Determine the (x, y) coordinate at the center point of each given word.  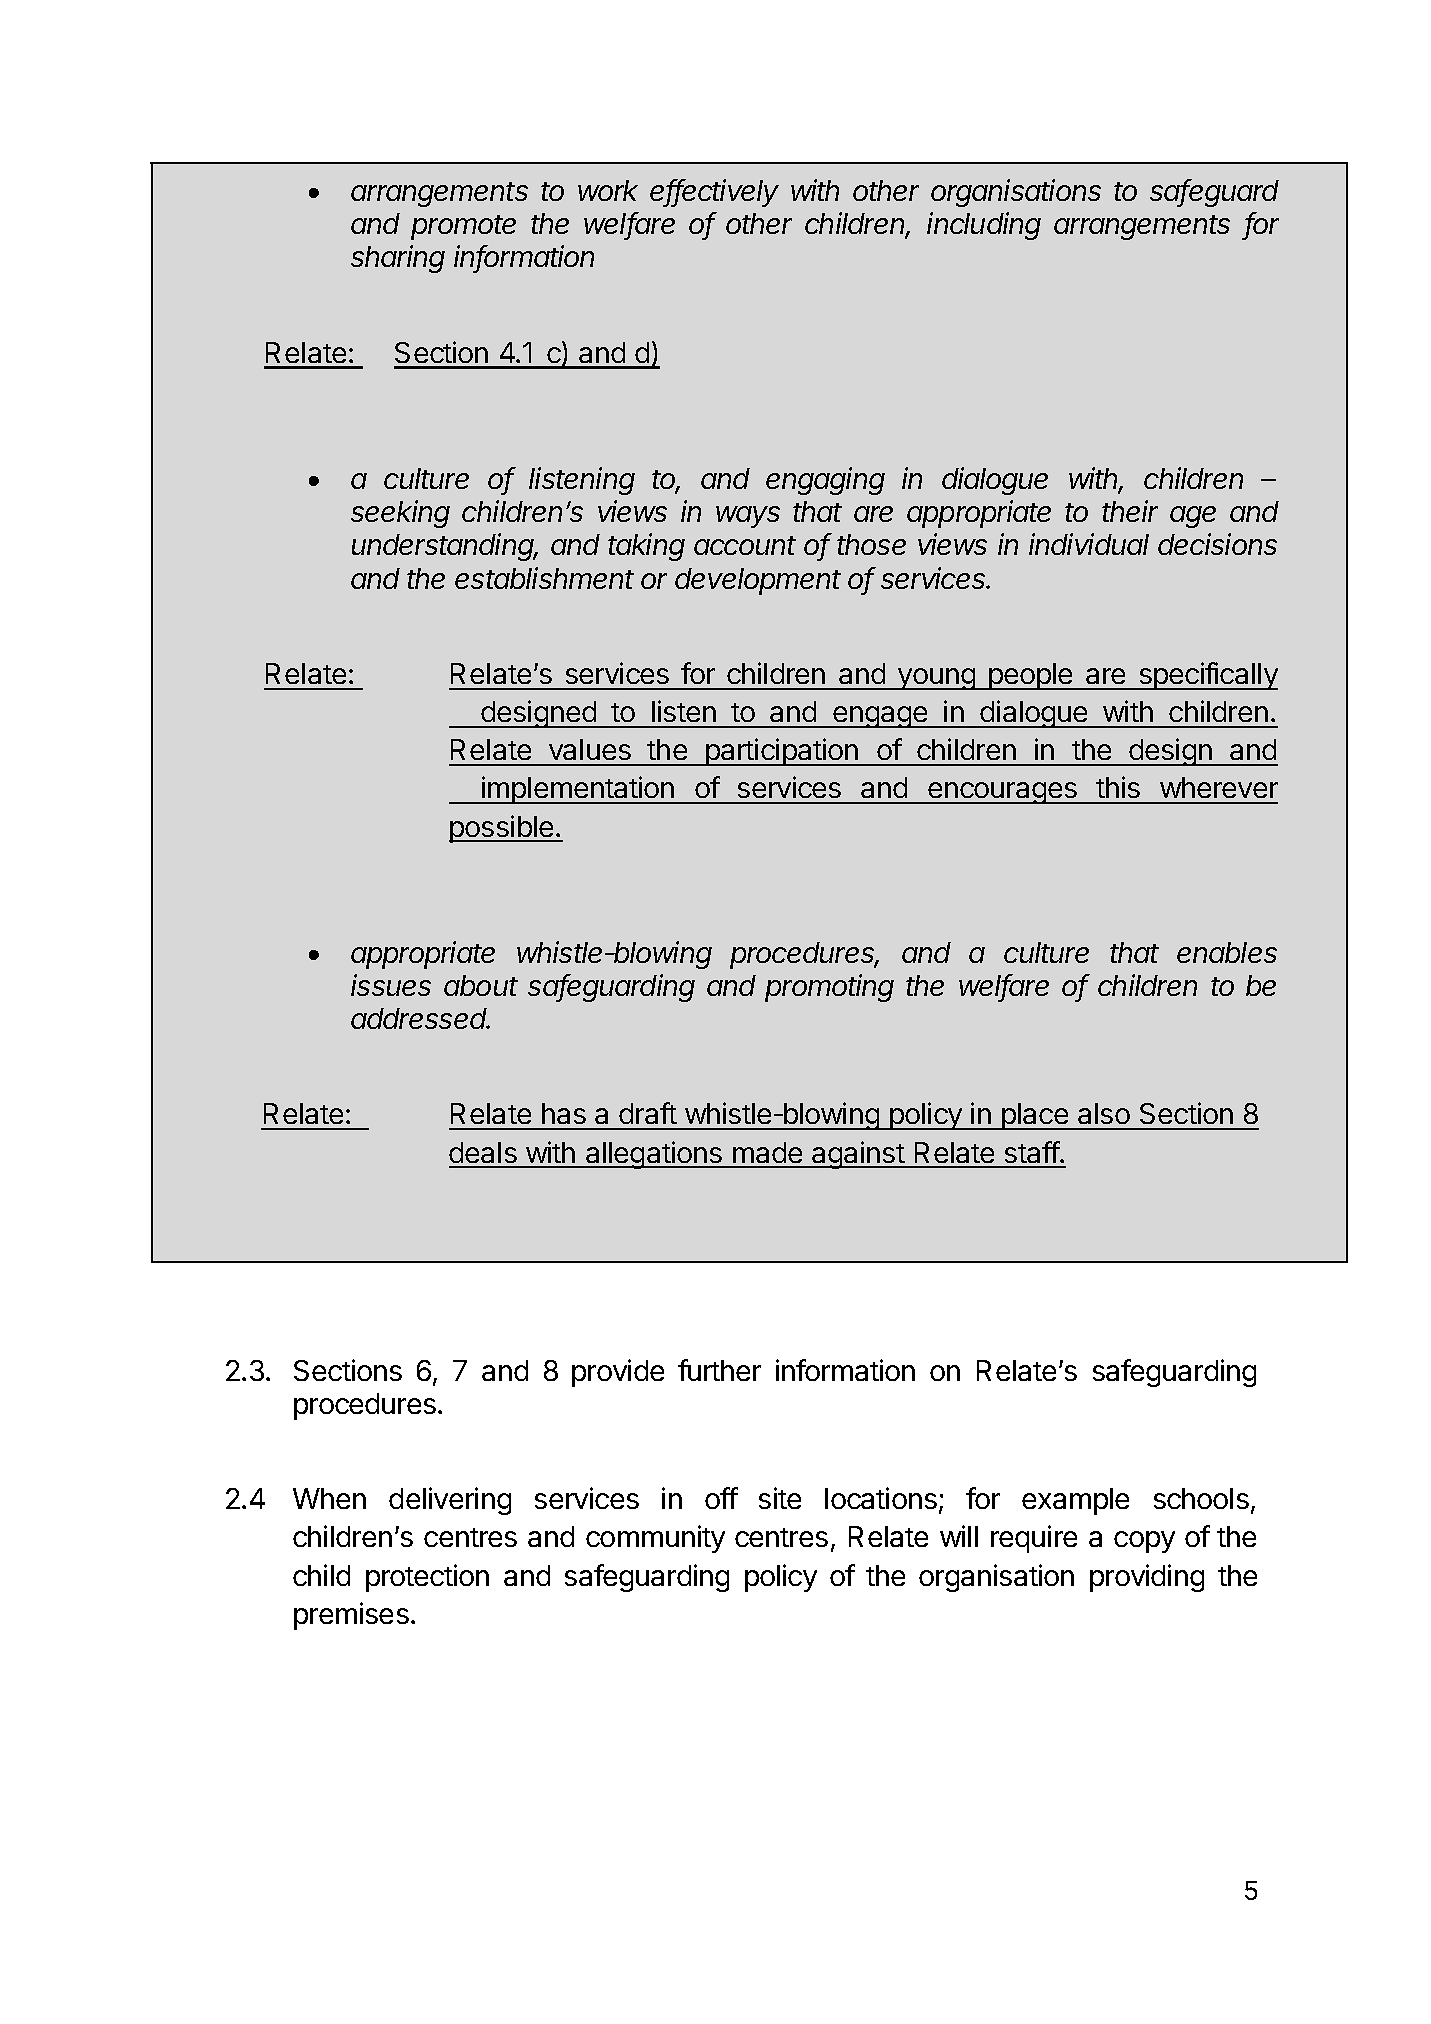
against (858, 1155)
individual (1089, 544)
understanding (444, 547)
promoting (829, 988)
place (1035, 1116)
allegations (654, 1155)
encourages (1002, 793)
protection (427, 1578)
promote (463, 227)
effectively (714, 193)
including (984, 226)
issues (391, 985)
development (758, 581)
